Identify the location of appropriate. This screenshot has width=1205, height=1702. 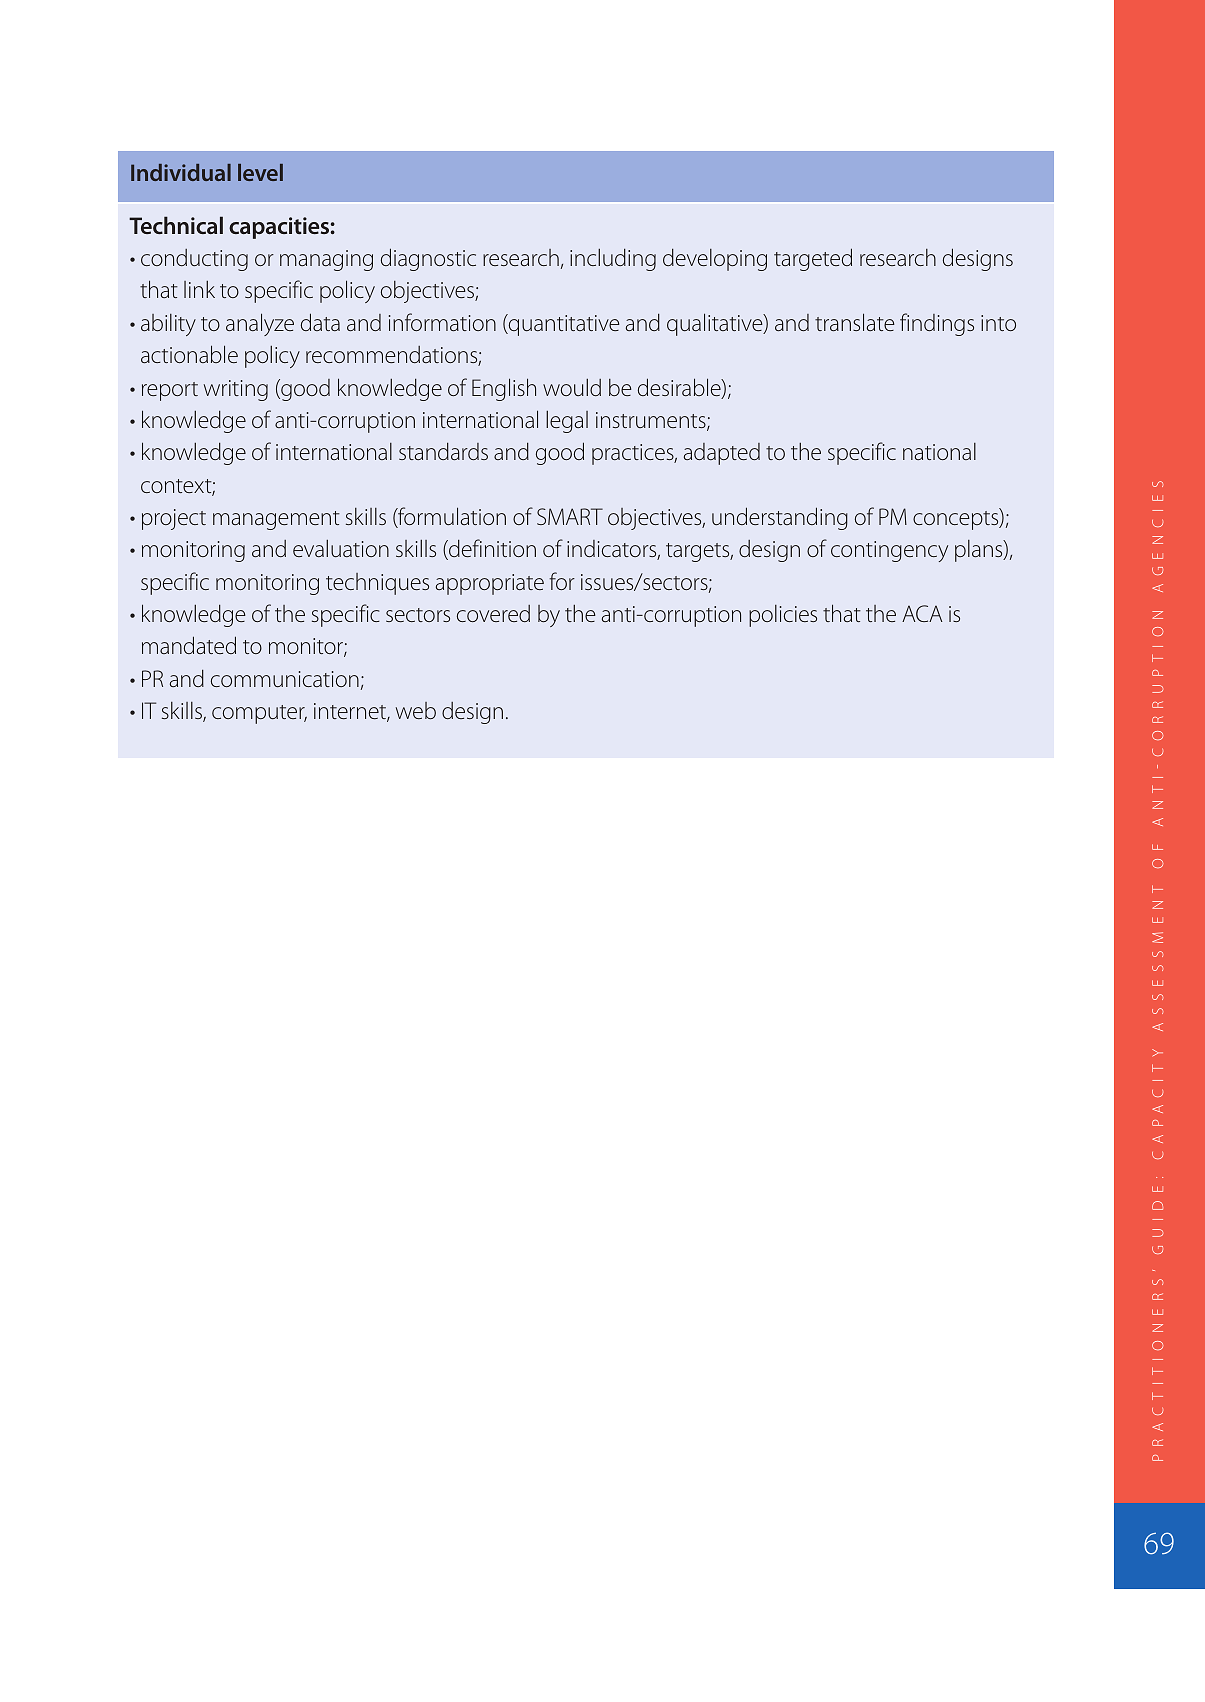
(490, 584).
